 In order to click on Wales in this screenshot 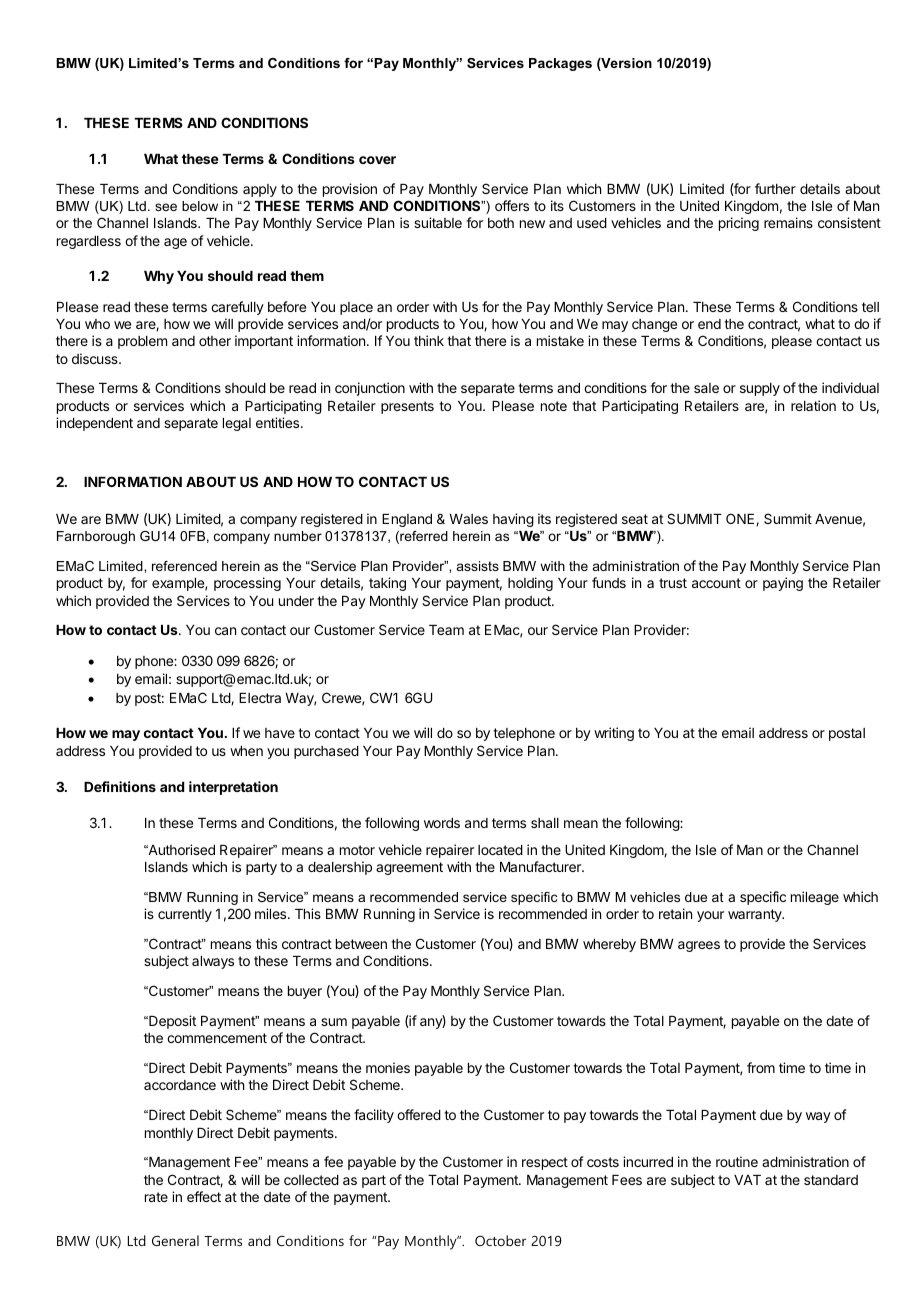, I will do `click(468, 519)`.
